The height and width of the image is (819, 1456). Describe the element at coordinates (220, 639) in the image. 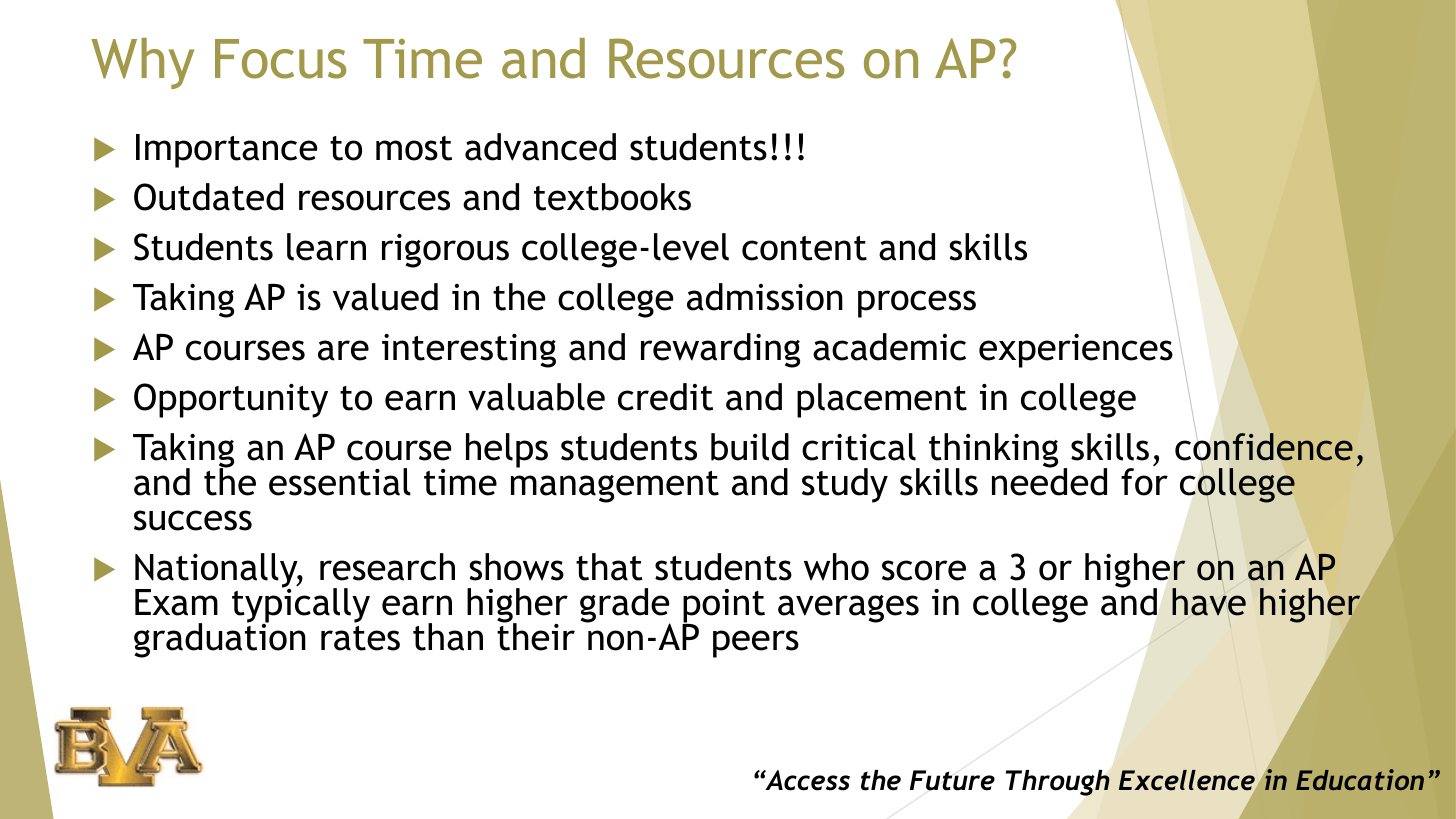

I see `graduation` at that location.
